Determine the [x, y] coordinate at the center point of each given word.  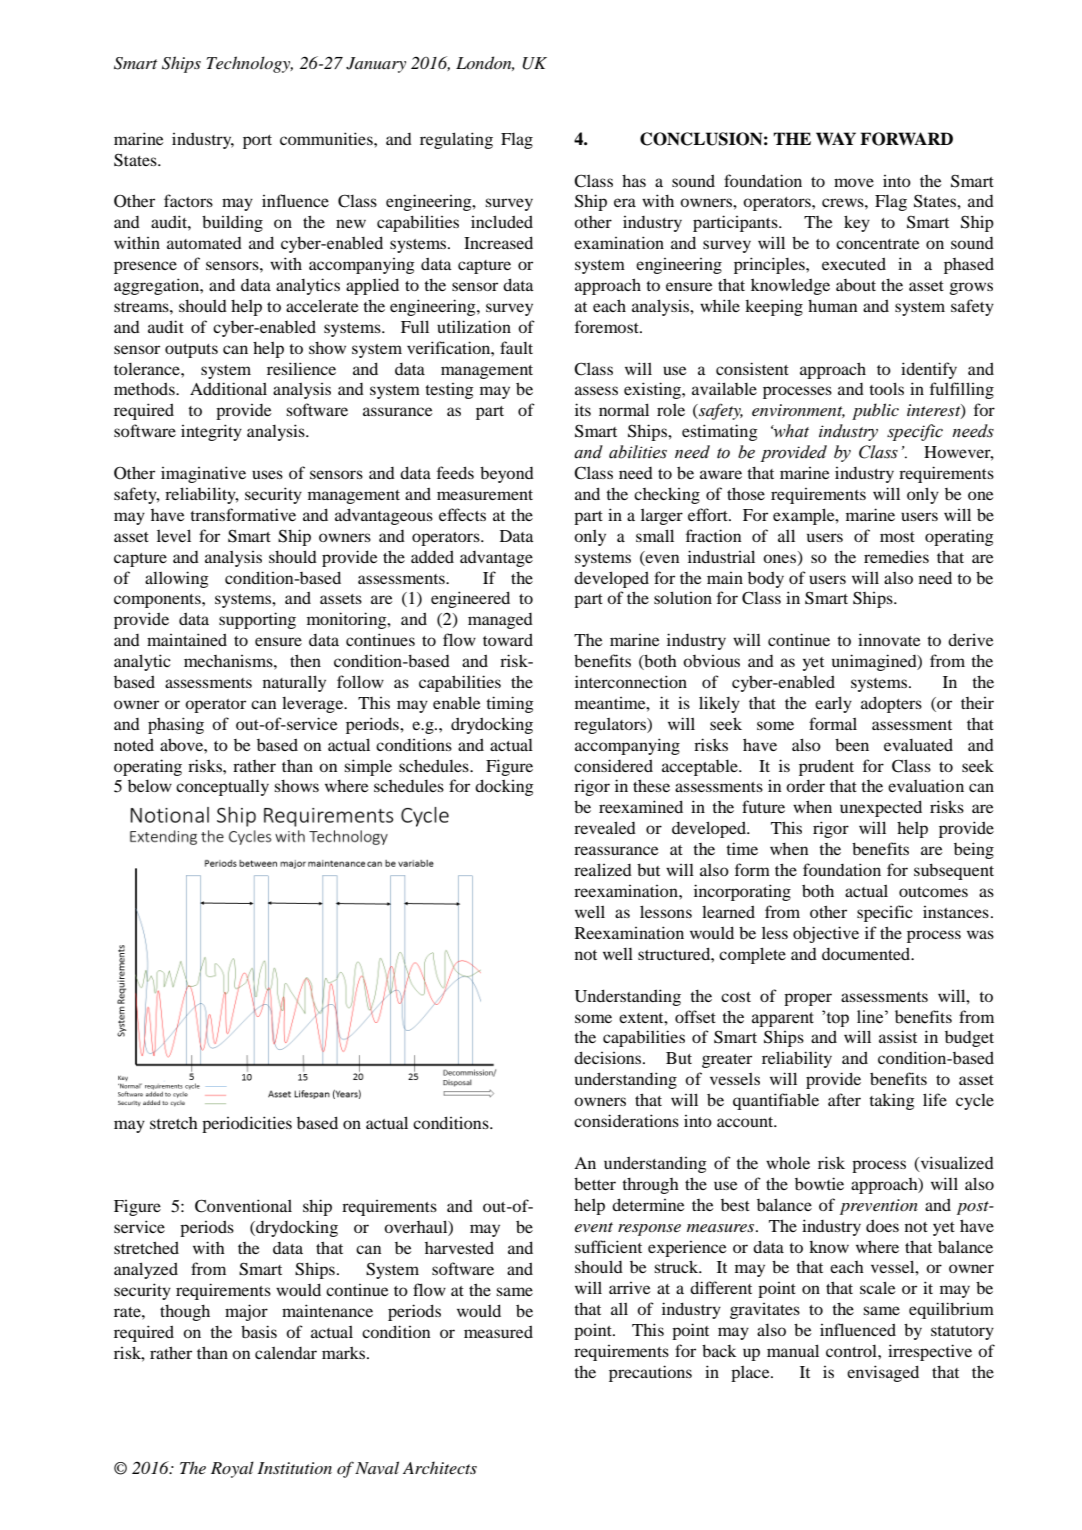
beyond [507, 475]
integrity [211, 432]
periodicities [247, 1124]
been [852, 745]
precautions [650, 1373]
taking [892, 1101]
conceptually [222, 788]
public [875, 411]
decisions [609, 1057]
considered [613, 765]
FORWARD [906, 139]
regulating [456, 140]
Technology [249, 64]
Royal [232, 1469]
